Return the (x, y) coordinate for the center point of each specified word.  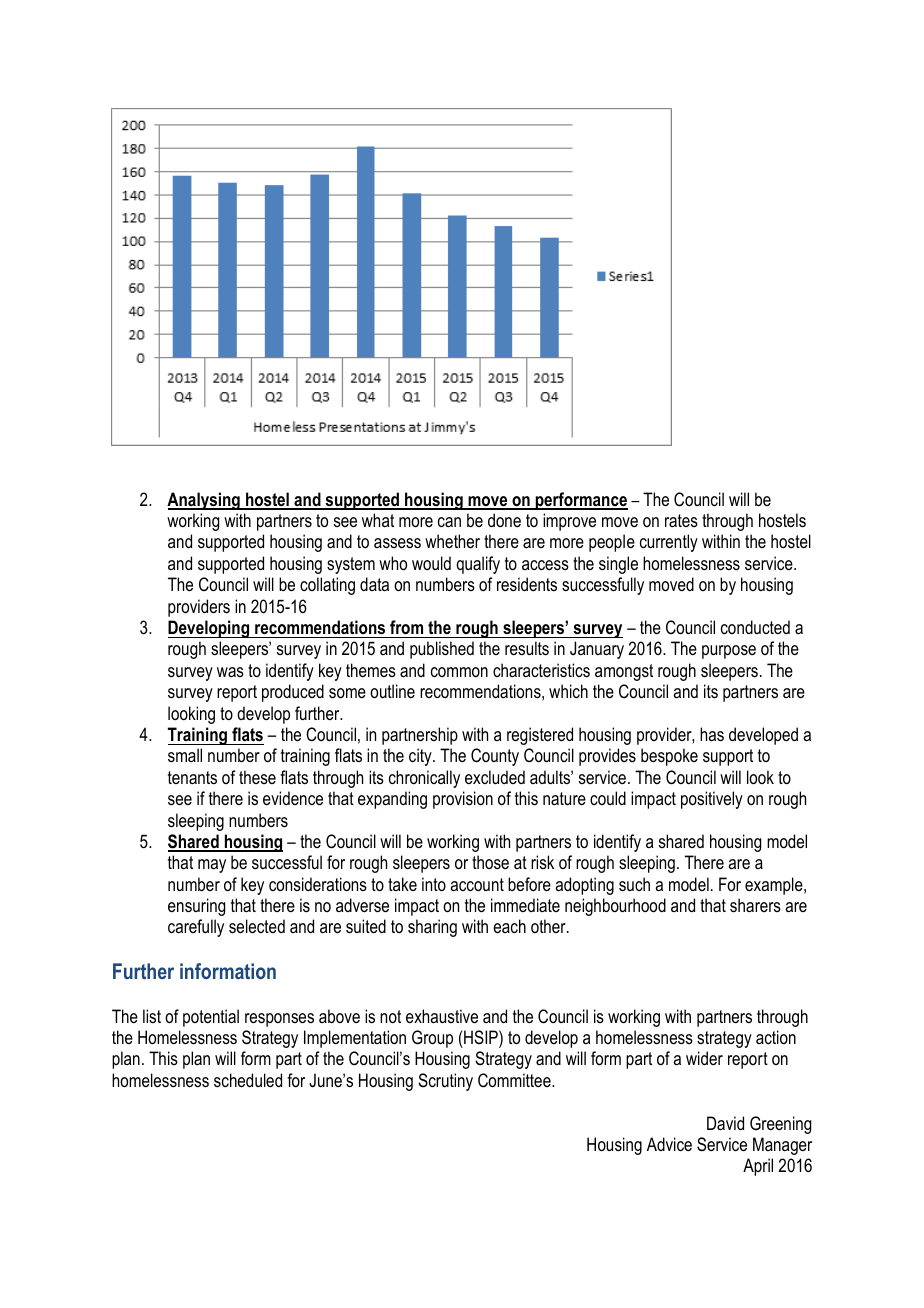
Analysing (204, 501)
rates (681, 520)
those (490, 862)
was (230, 672)
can (449, 522)
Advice (669, 1144)
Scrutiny (445, 1082)
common (459, 672)
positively (712, 800)
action (776, 1037)
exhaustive (442, 1016)
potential (211, 1018)
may (212, 866)
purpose (729, 652)
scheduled (248, 1080)
